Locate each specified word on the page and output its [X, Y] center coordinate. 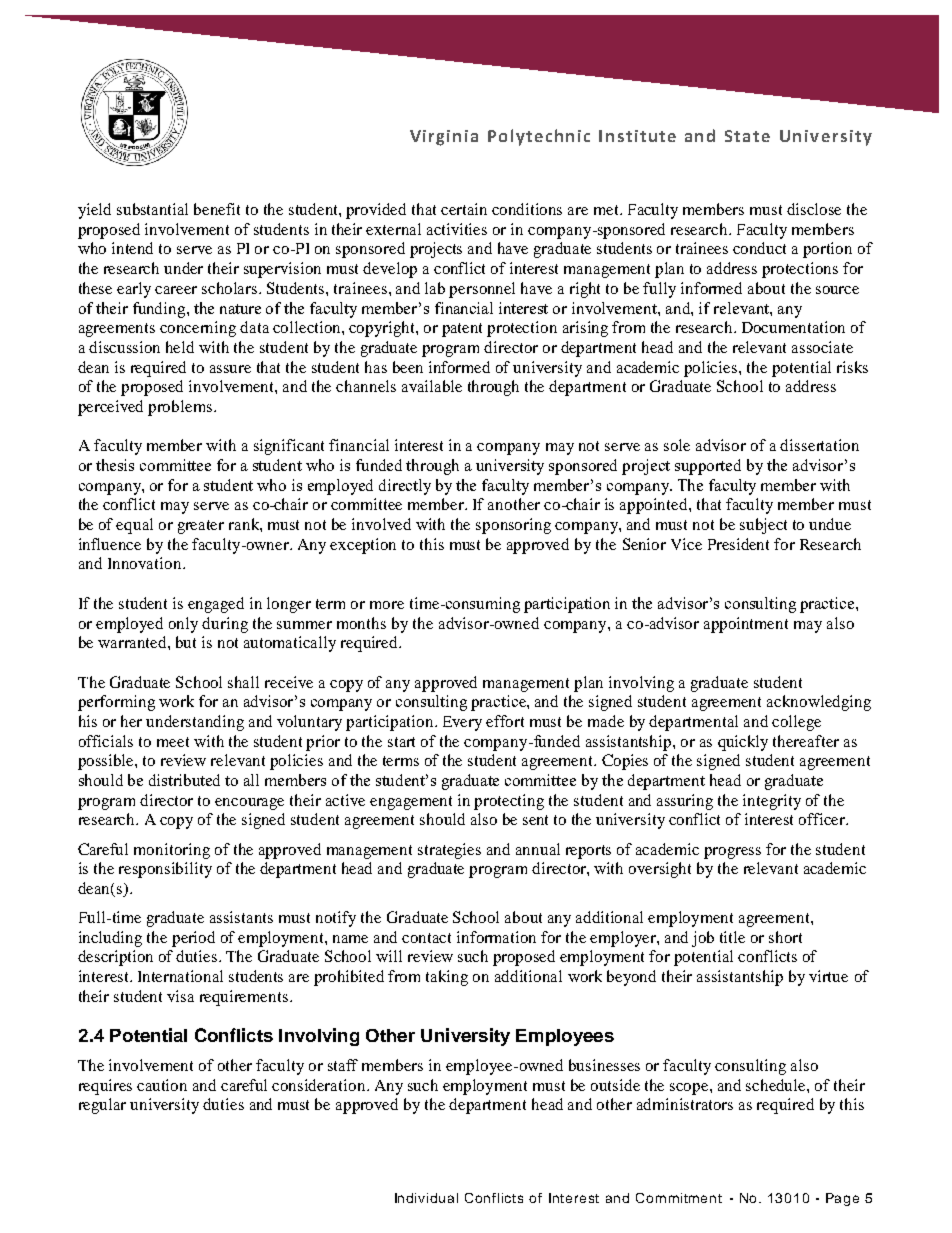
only [183, 625]
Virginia [444, 138]
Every [462, 723]
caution [162, 1085]
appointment [746, 625]
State [747, 136]
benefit [217, 209]
